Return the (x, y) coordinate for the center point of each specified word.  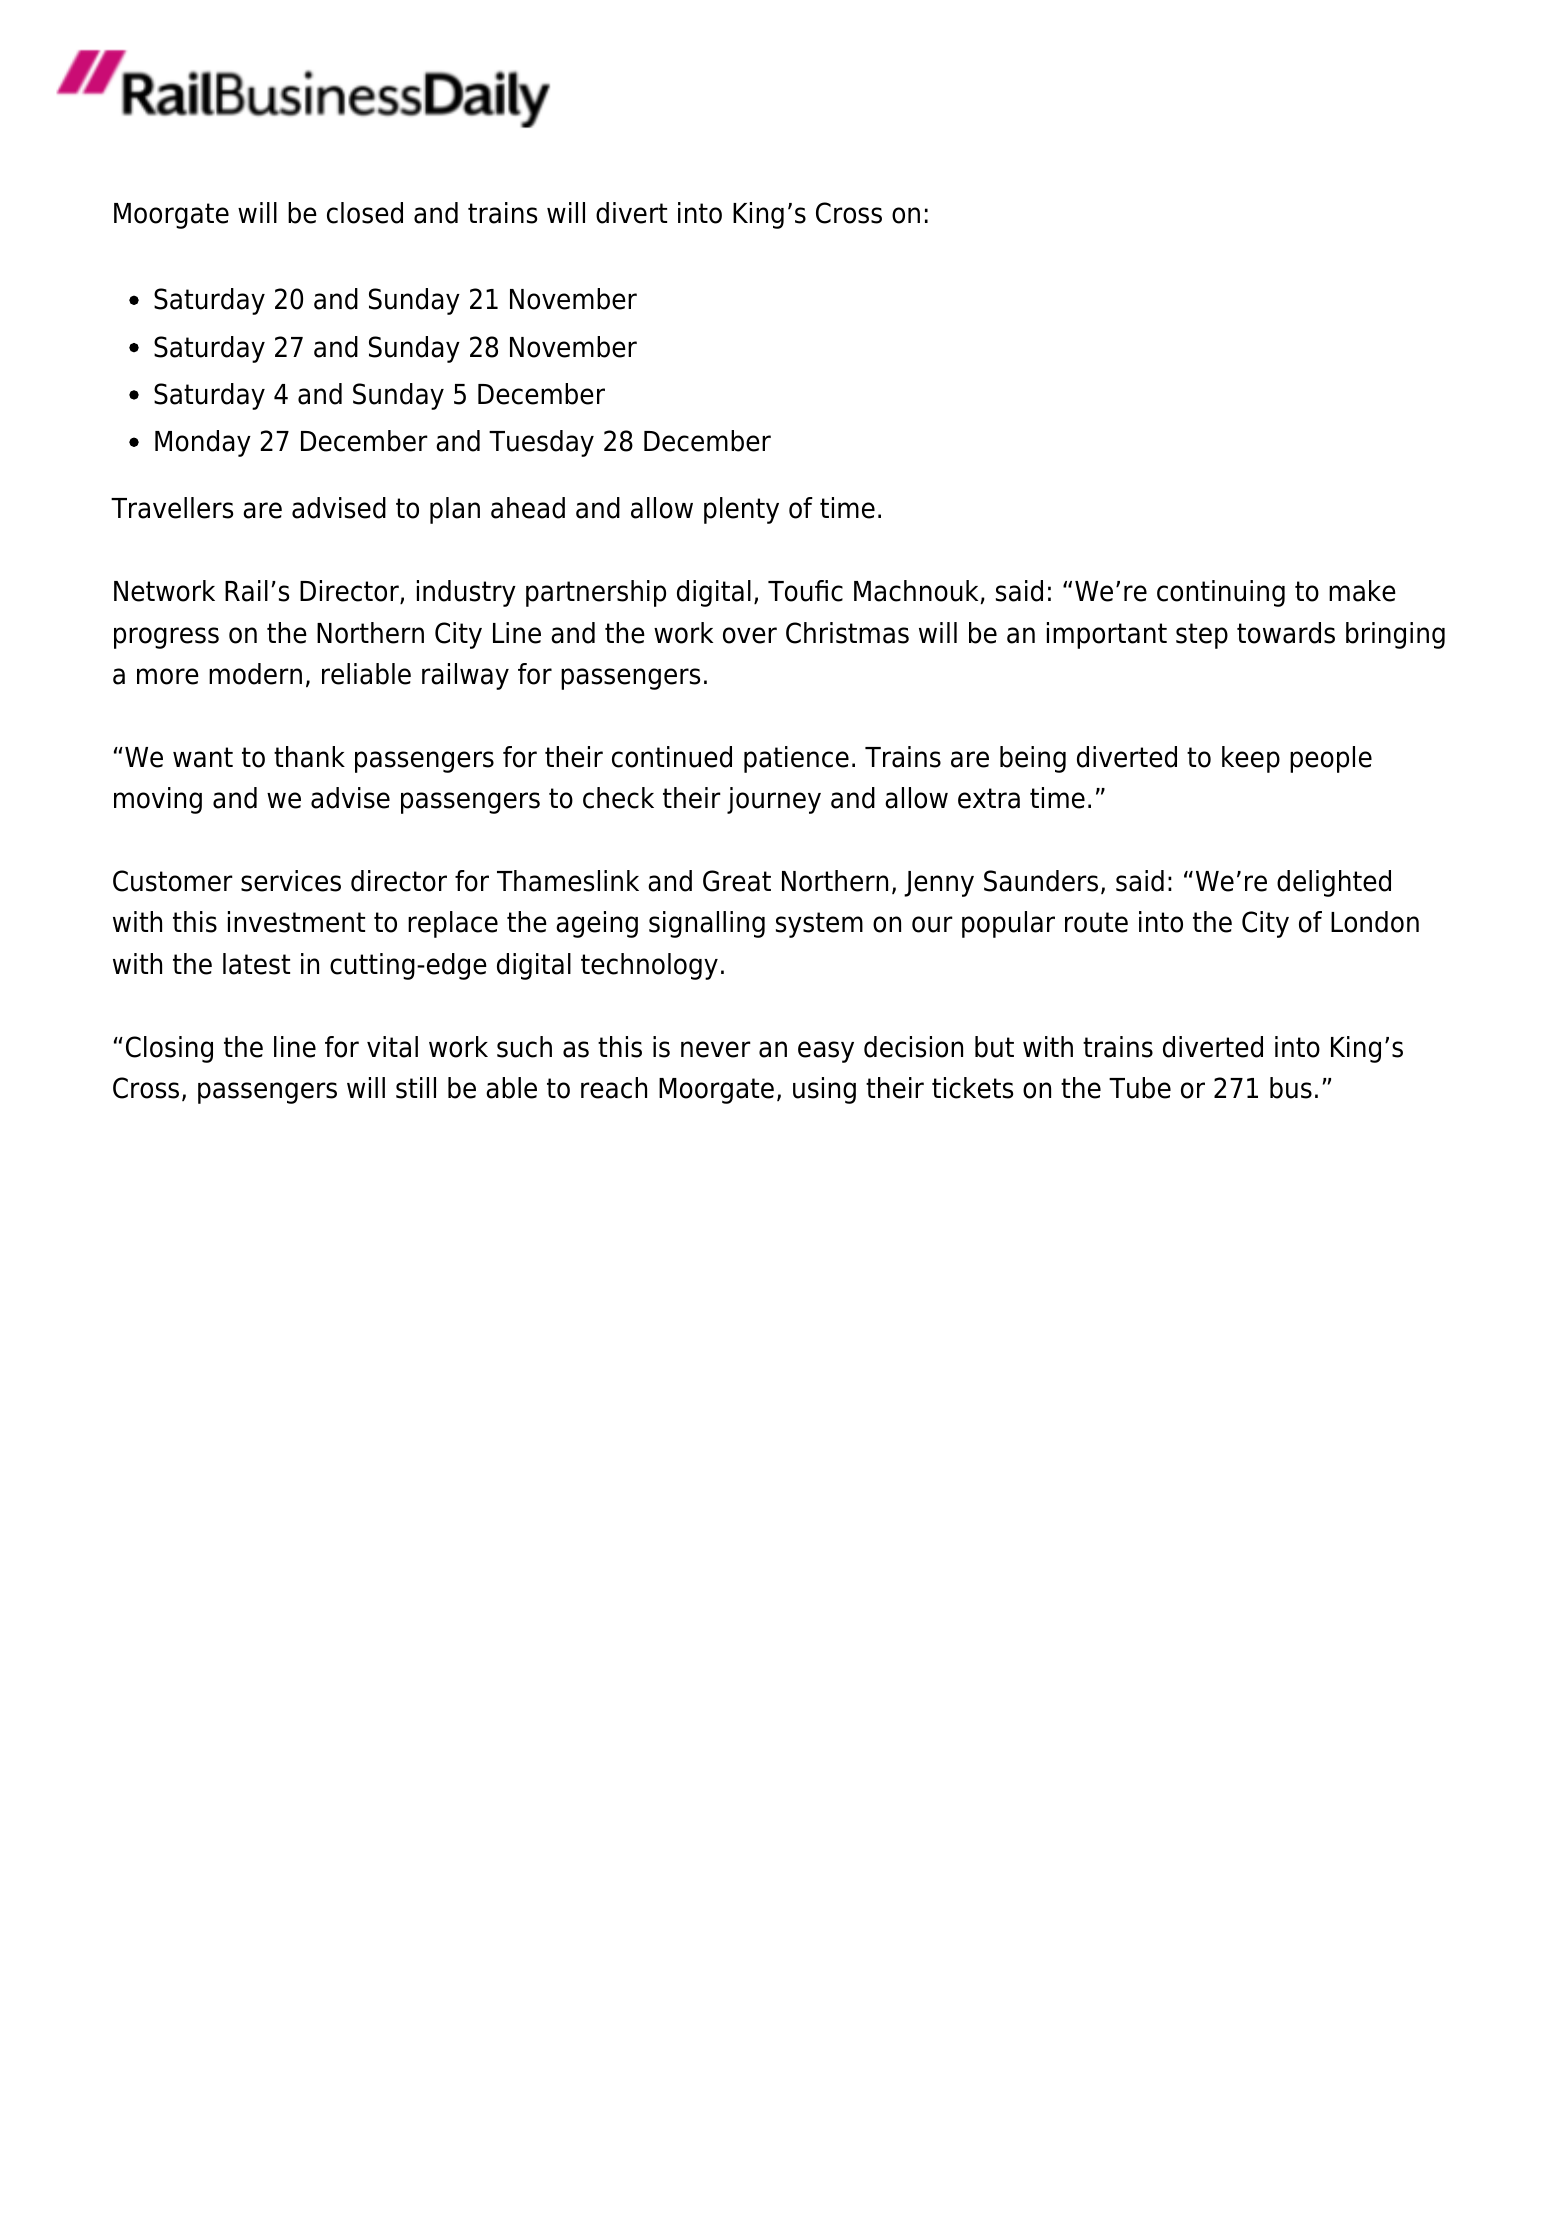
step (1202, 636)
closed (365, 213)
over (750, 635)
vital (392, 1047)
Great (737, 881)
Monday (203, 443)
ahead (528, 508)
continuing (1221, 593)
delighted (1334, 883)
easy (826, 1052)
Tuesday (541, 443)
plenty (741, 510)
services (291, 881)
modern (255, 674)
